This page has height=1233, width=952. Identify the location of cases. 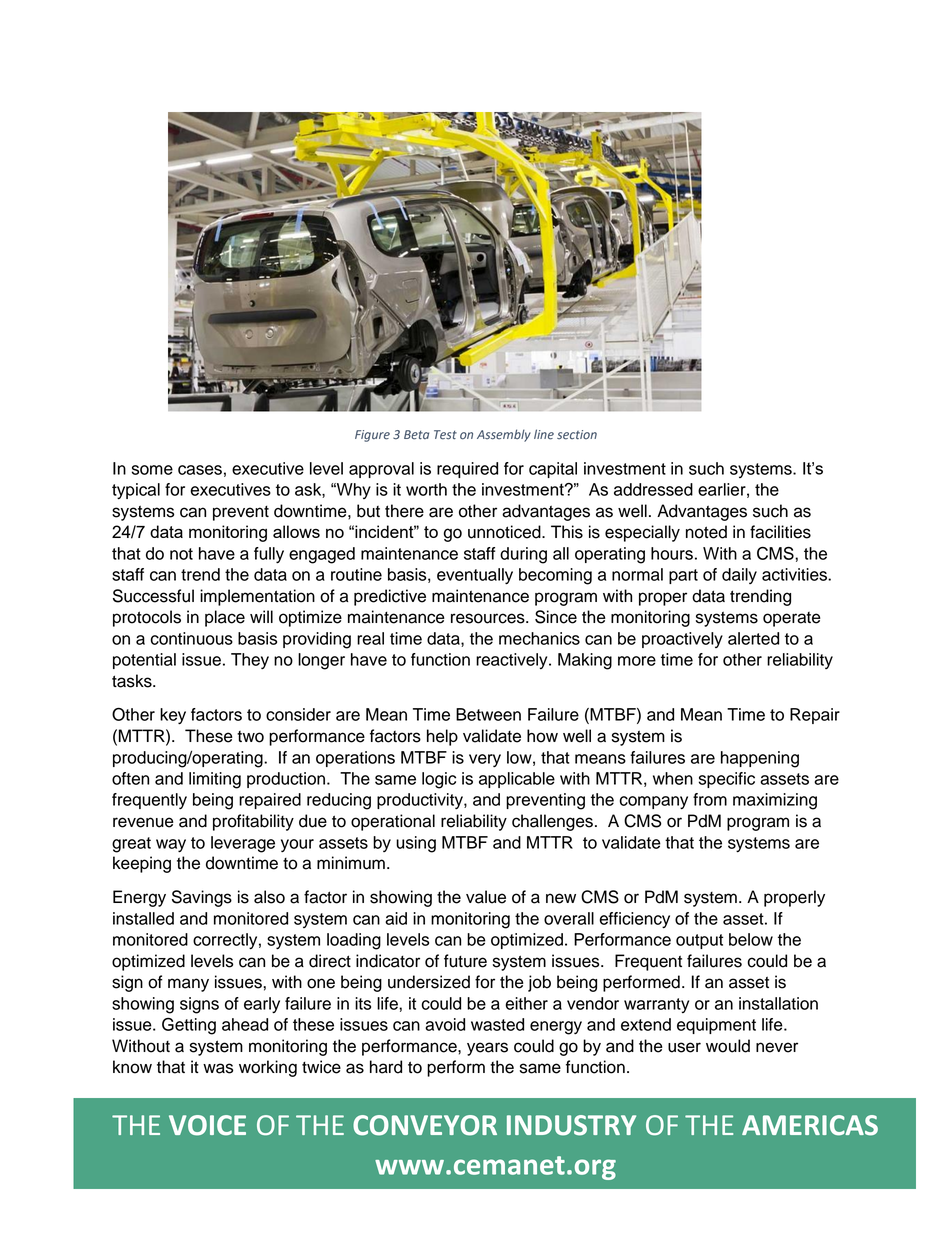
(200, 470).
